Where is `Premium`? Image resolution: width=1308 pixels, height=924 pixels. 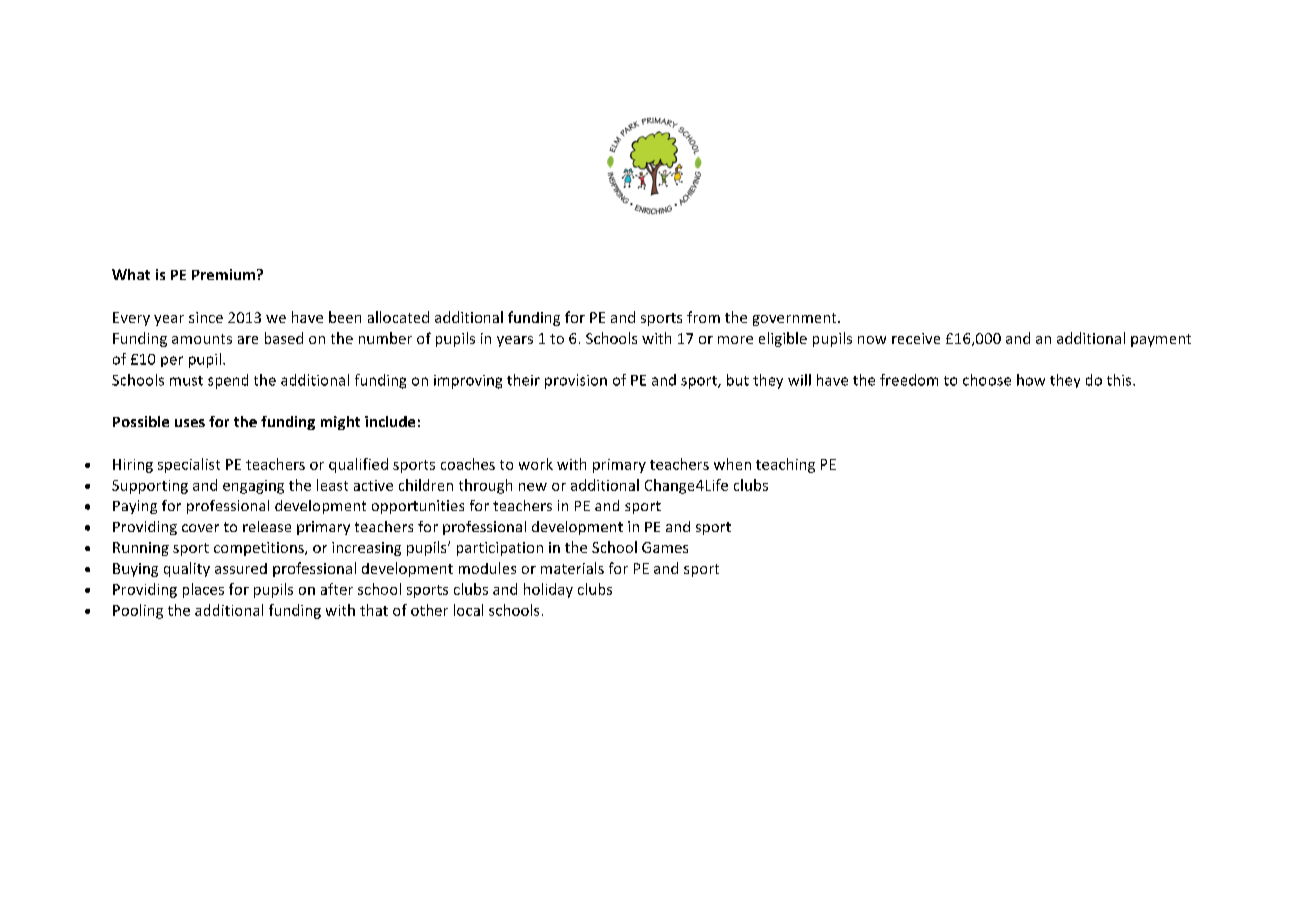
Premium is located at coordinates (223, 274).
